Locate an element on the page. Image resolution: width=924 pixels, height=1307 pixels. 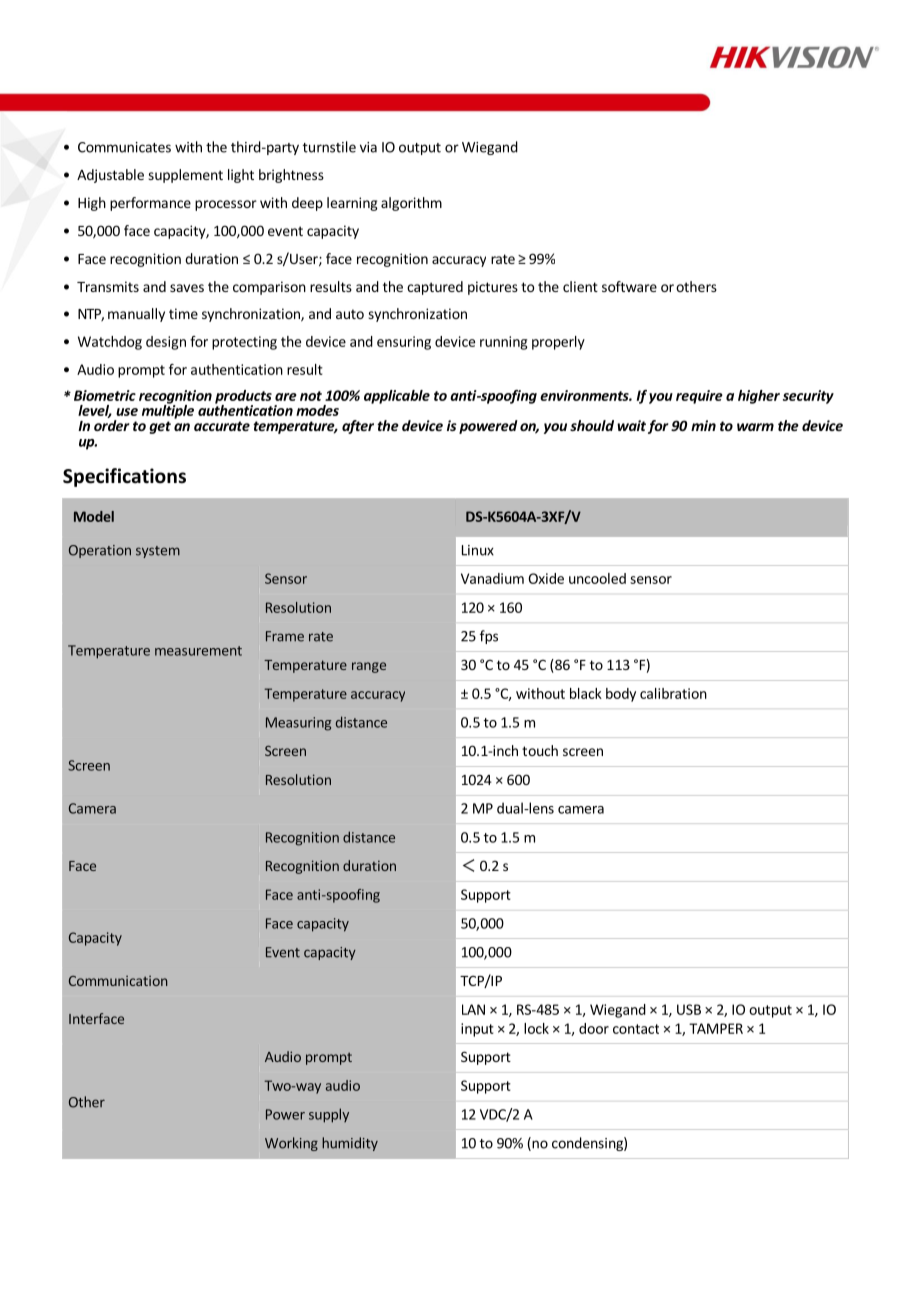
measurement is located at coordinates (198, 651).
